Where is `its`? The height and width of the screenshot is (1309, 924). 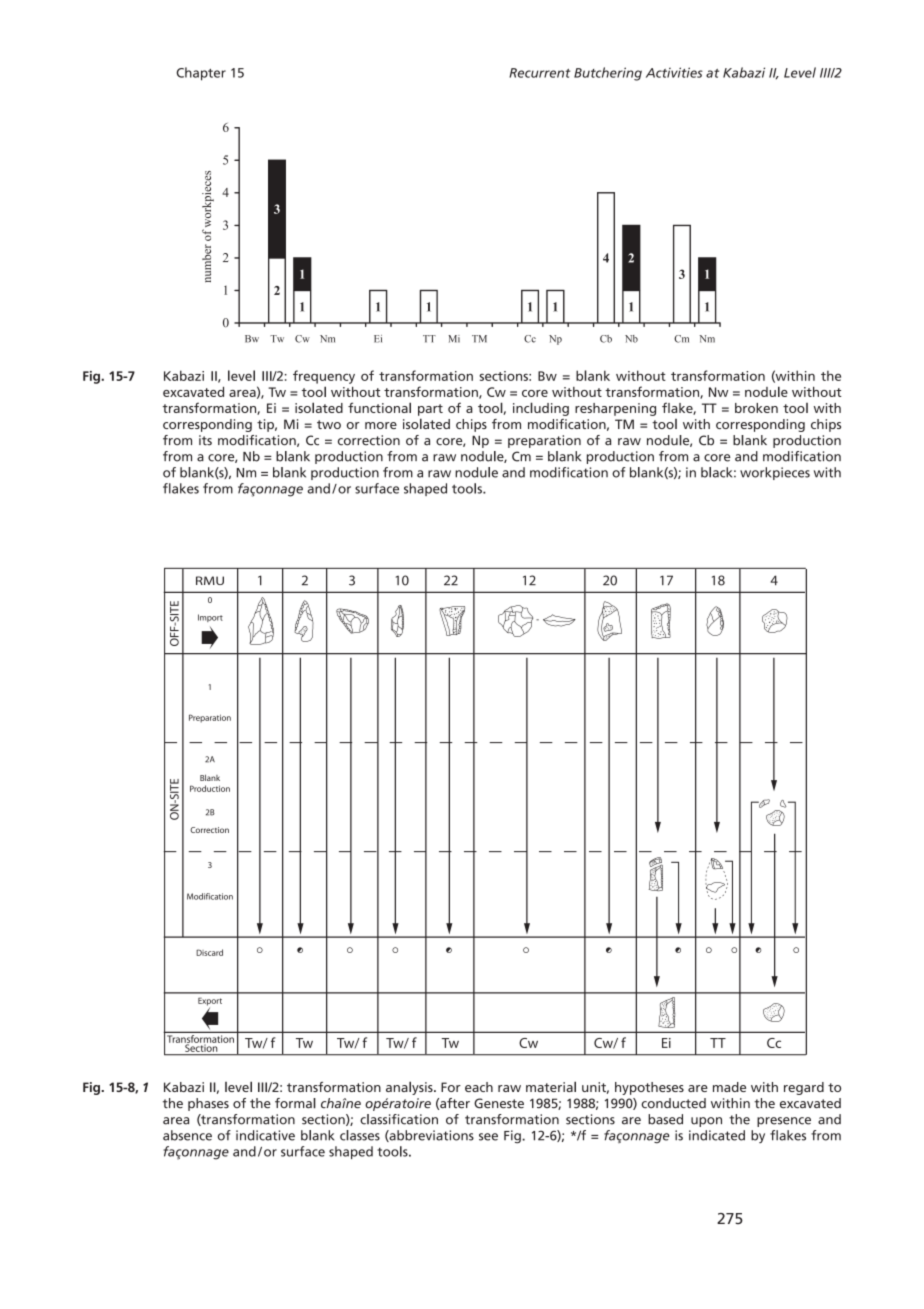
its is located at coordinates (205, 440).
